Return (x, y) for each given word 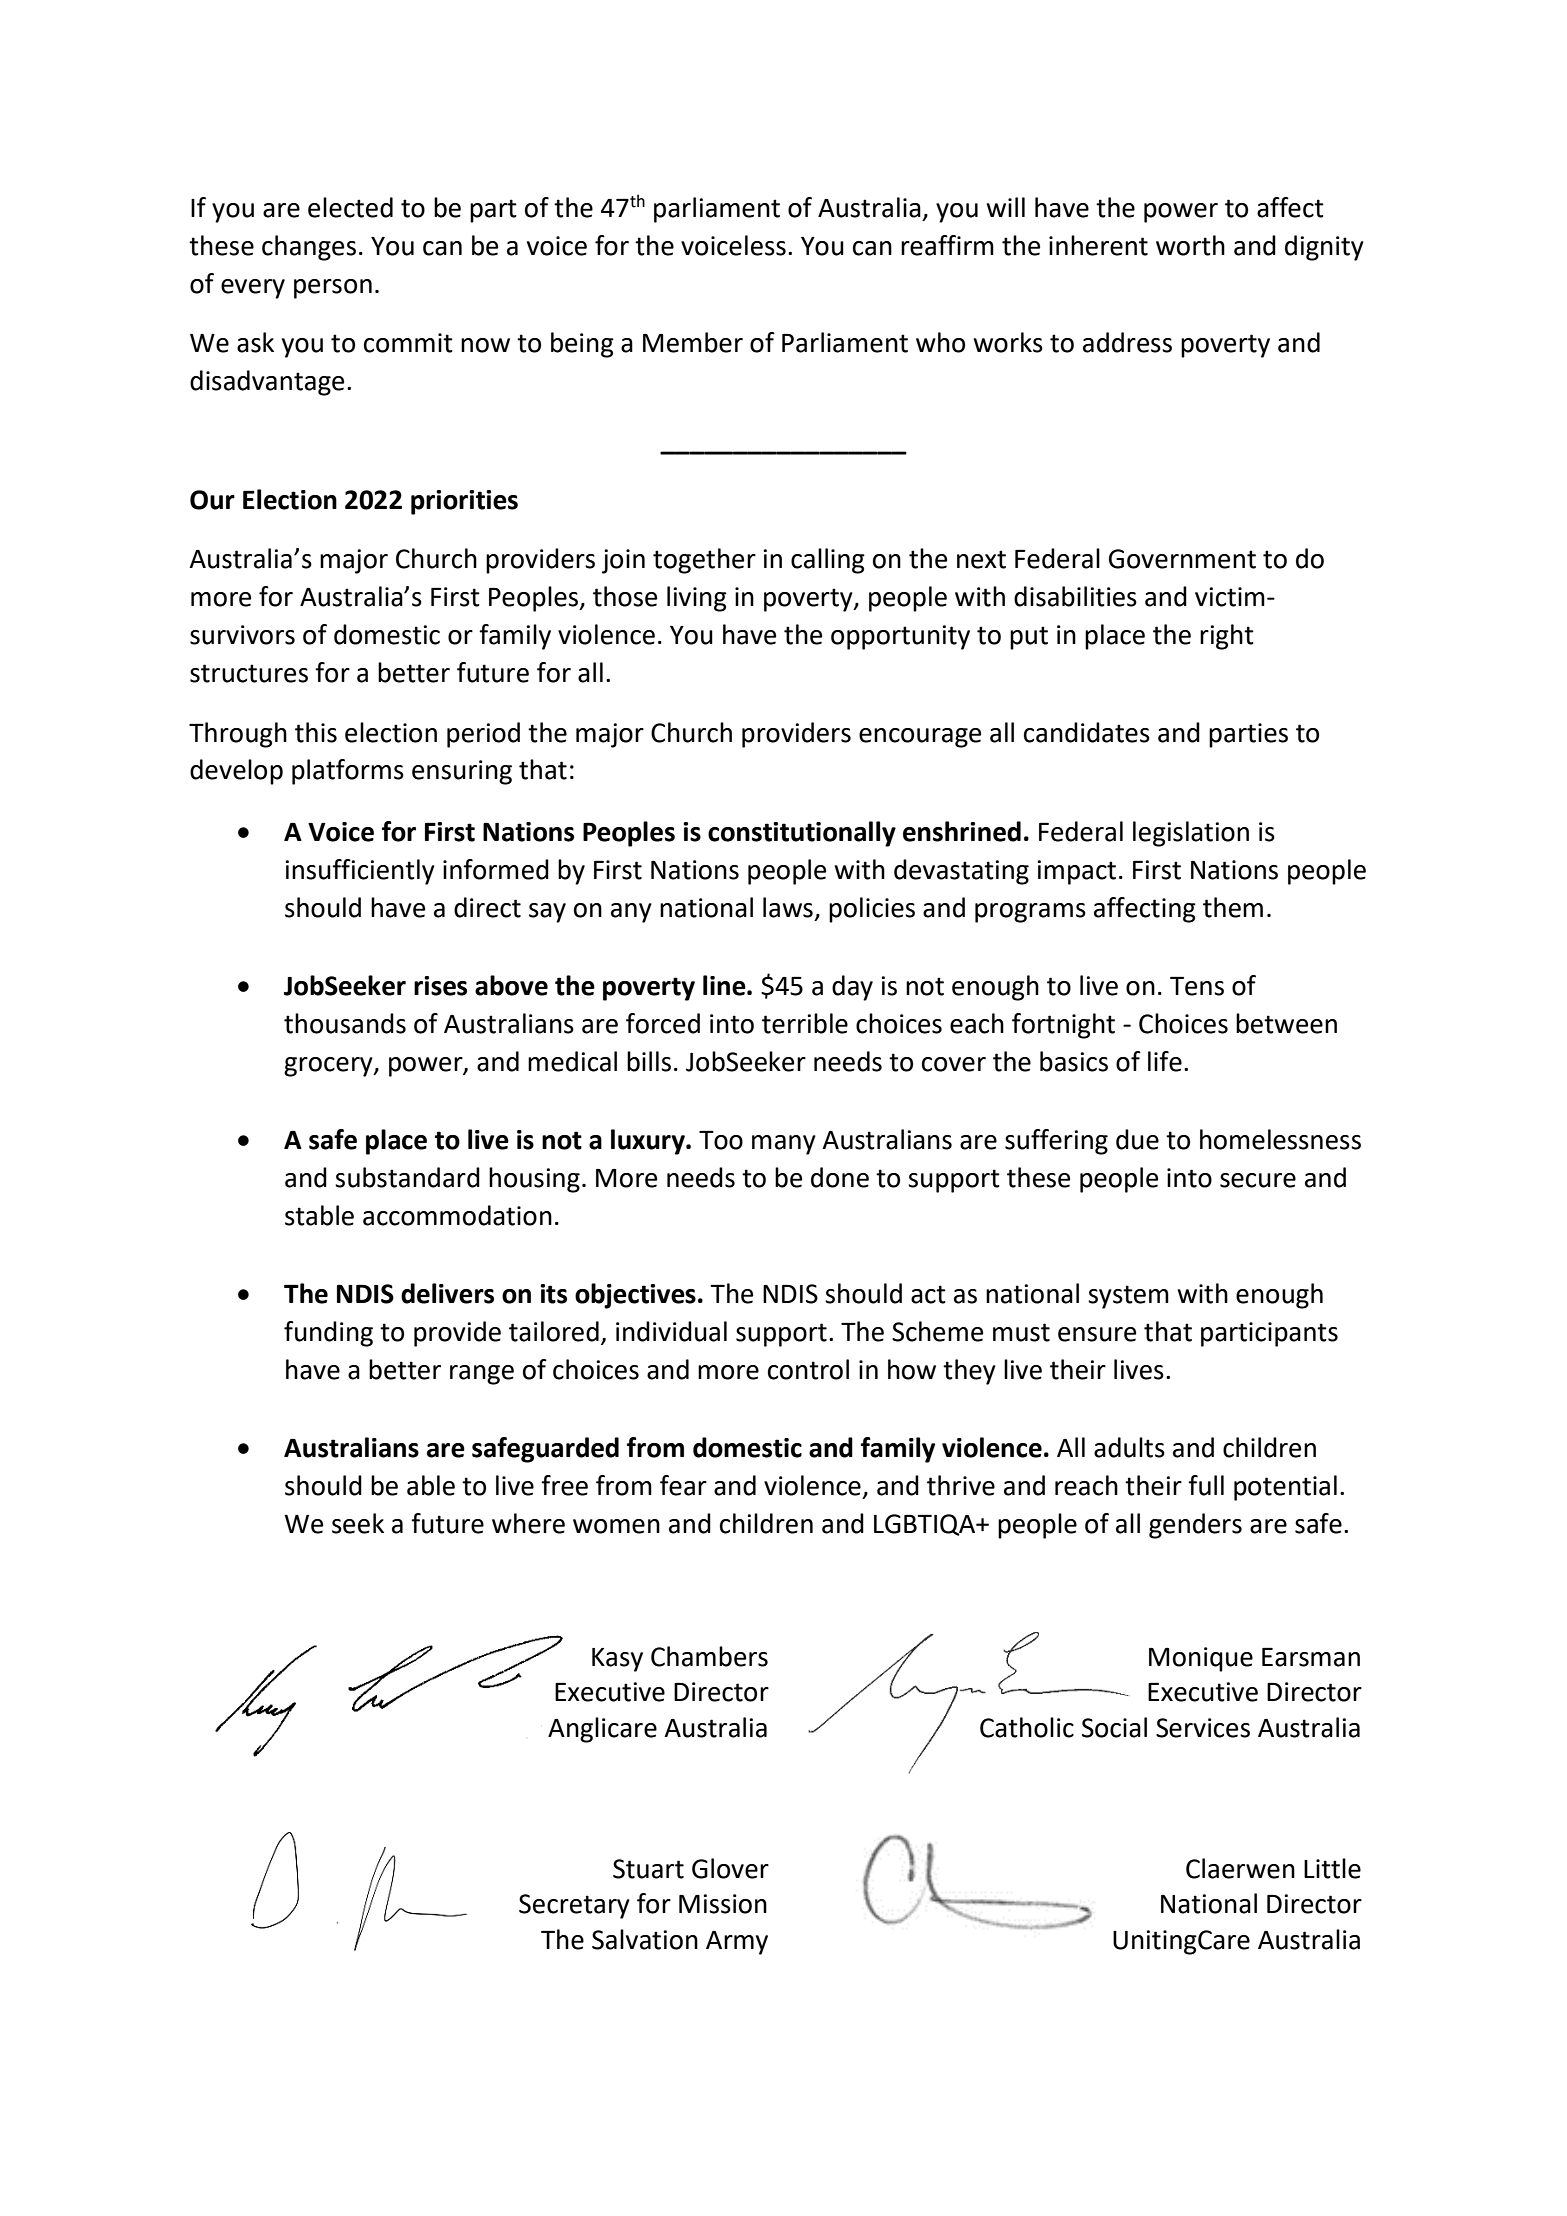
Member (693, 342)
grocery (329, 1067)
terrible (805, 1023)
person (333, 289)
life (1165, 1061)
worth (1190, 245)
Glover (730, 1868)
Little (1332, 1868)
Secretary (574, 1906)
